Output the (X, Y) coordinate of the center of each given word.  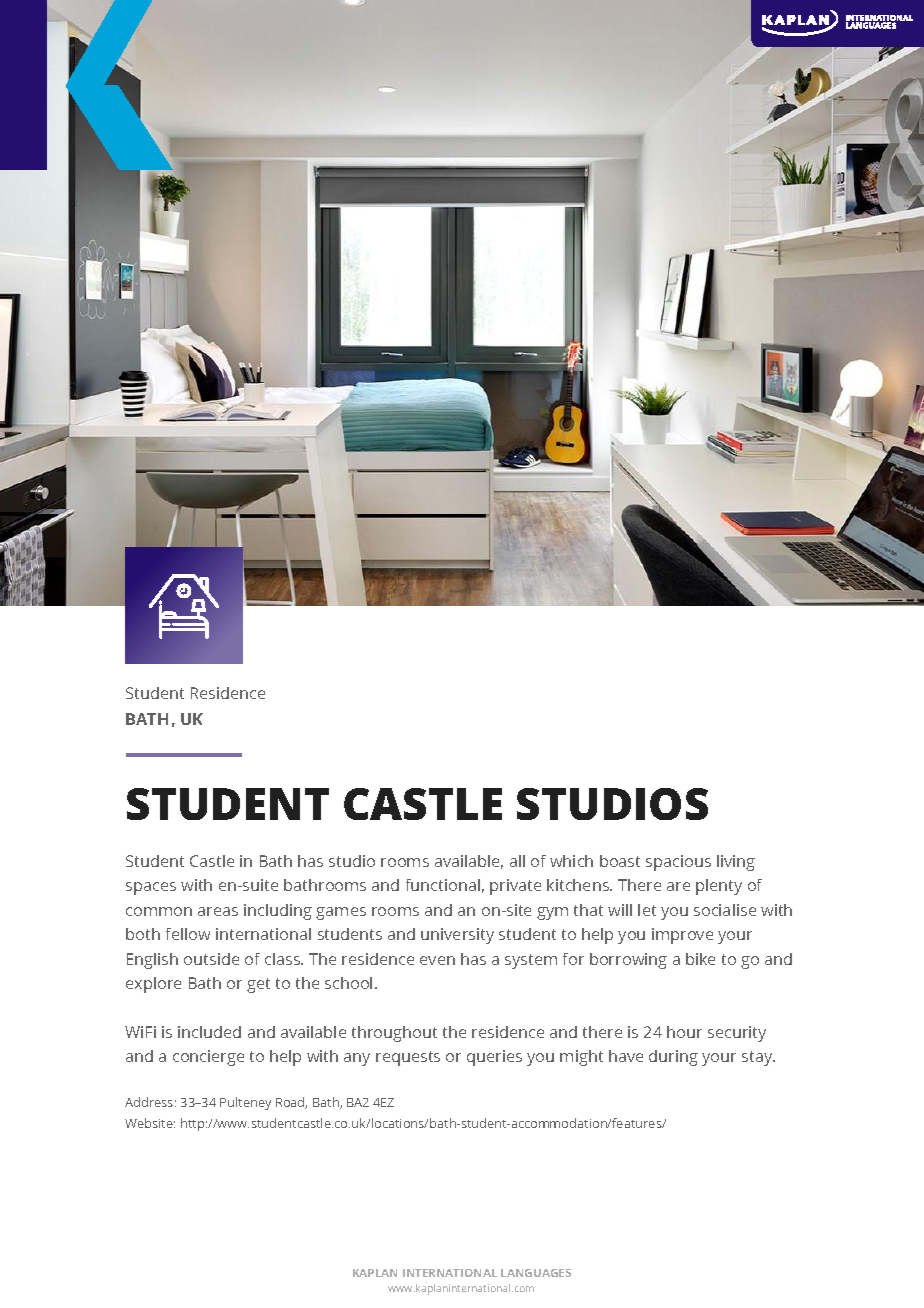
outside (211, 959)
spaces (151, 888)
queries (494, 1058)
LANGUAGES (536, 1273)
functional (443, 885)
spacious (678, 863)
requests (408, 1058)
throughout (394, 1034)
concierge (208, 1058)
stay (758, 1058)
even (437, 960)
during (673, 1058)
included (209, 1032)
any (357, 1059)
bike (700, 959)
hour (684, 1032)
